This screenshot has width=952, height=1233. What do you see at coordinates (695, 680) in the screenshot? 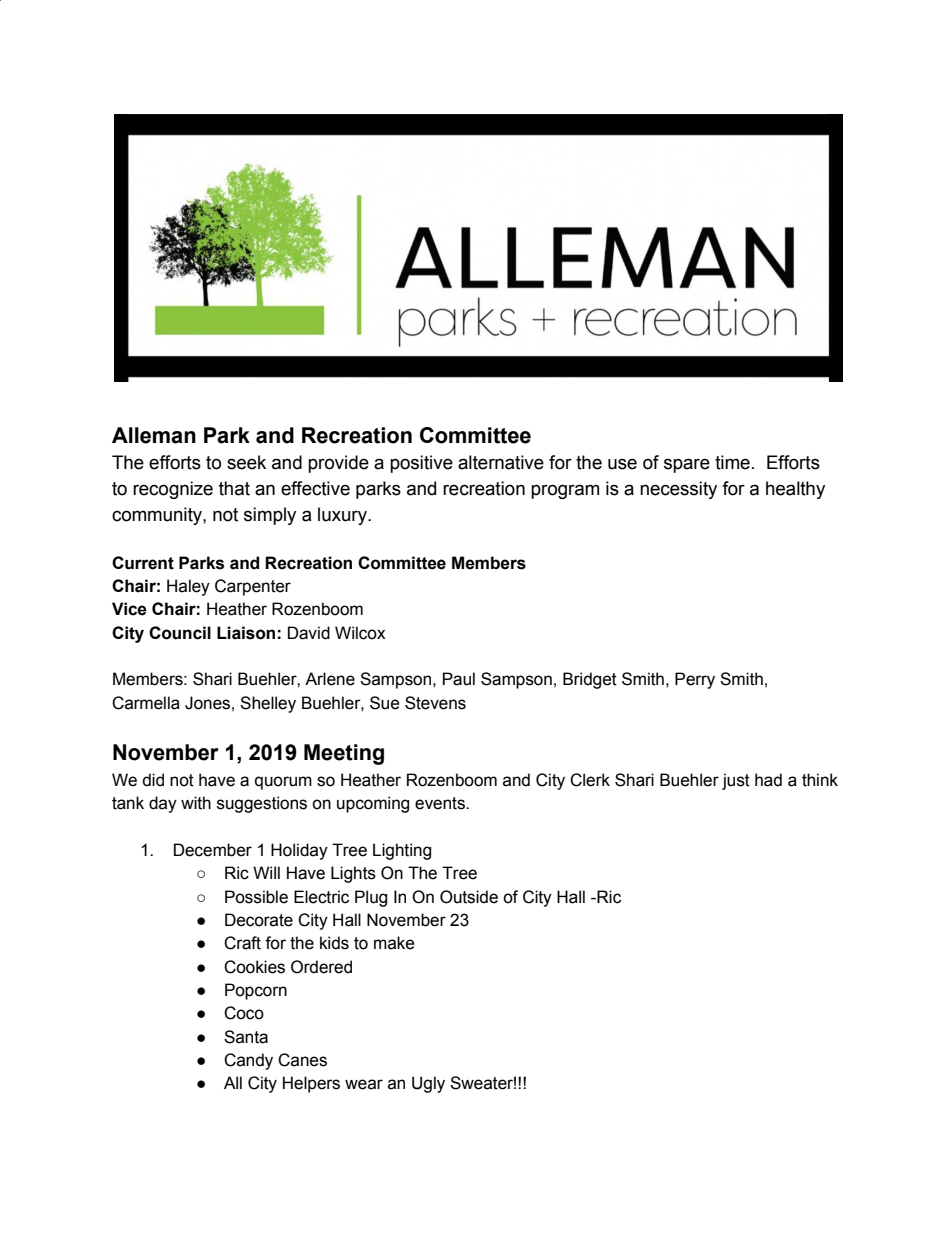
I see `Perry` at bounding box center [695, 680].
